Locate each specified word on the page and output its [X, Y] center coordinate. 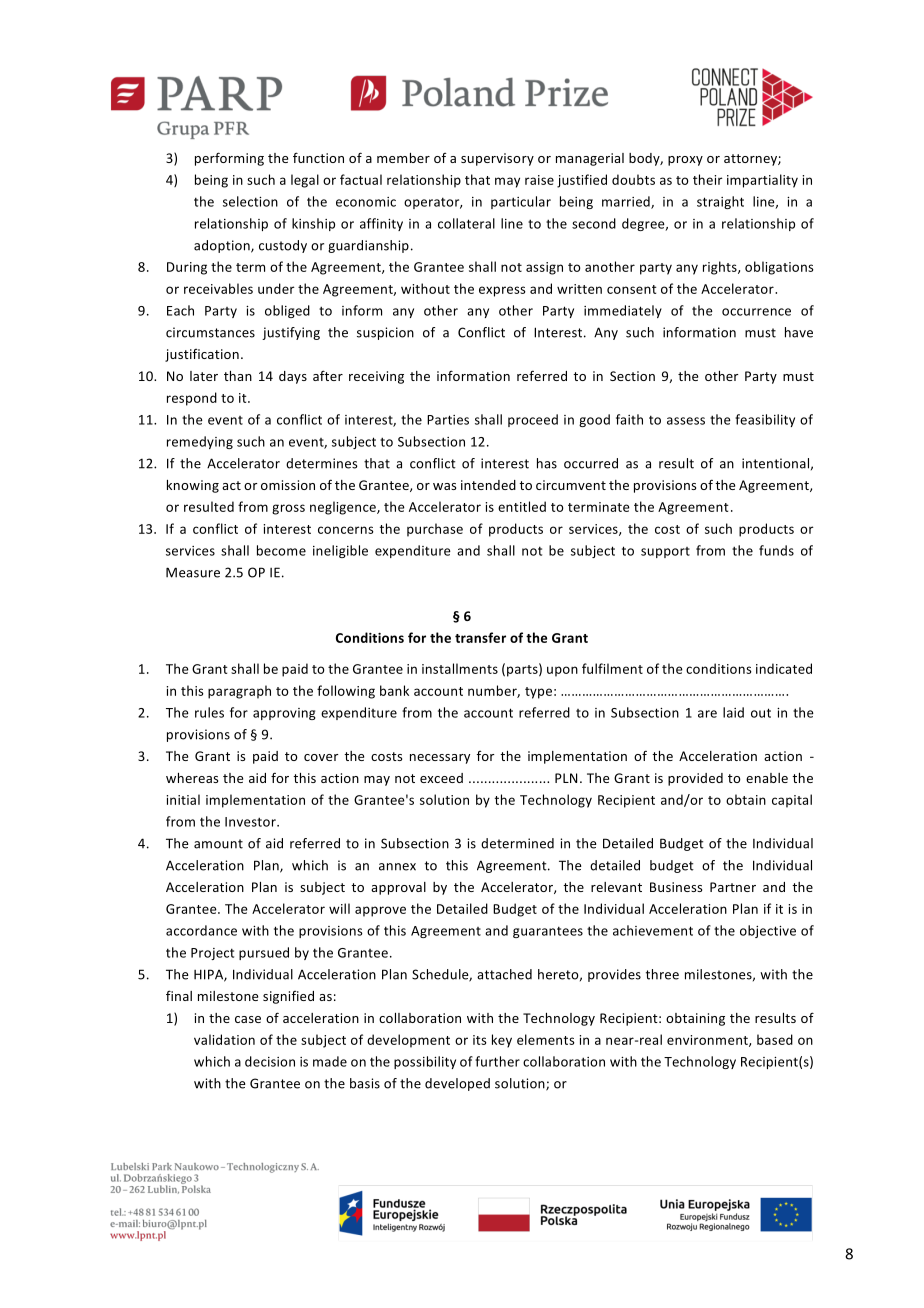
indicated [784, 668]
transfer [480, 637]
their [708, 179]
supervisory [497, 159]
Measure [193, 572]
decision [270, 1061]
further [497, 1061]
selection [250, 201]
